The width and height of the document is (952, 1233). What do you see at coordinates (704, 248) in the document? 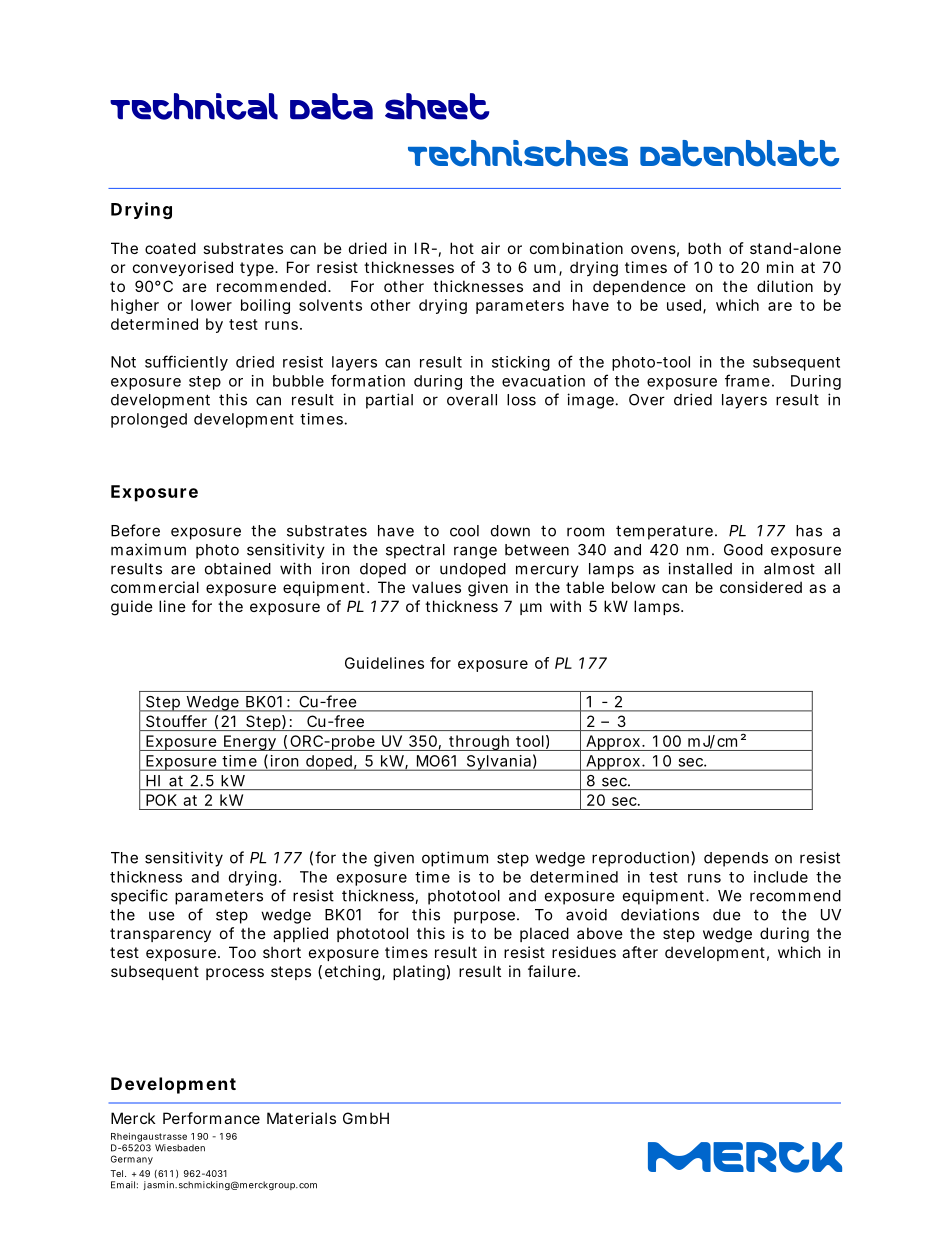
I see `both` at bounding box center [704, 248].
